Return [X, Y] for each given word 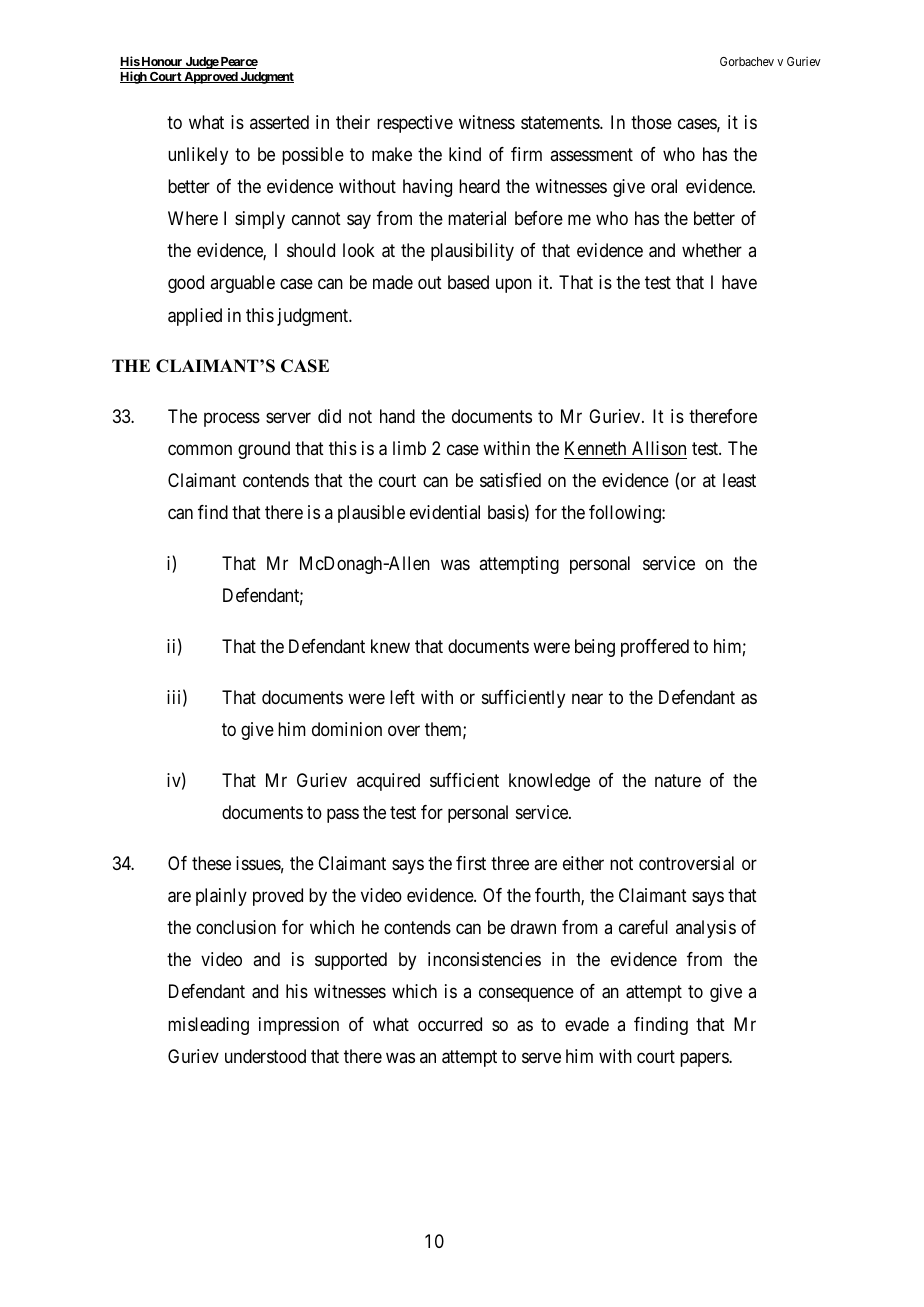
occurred [450, 1024]
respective [415, 124]
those [651, 122]
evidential [445, 512]
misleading [208, 1026]
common [200, 450]
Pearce [238, 63]
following [626, 514]
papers [705, 1059]
